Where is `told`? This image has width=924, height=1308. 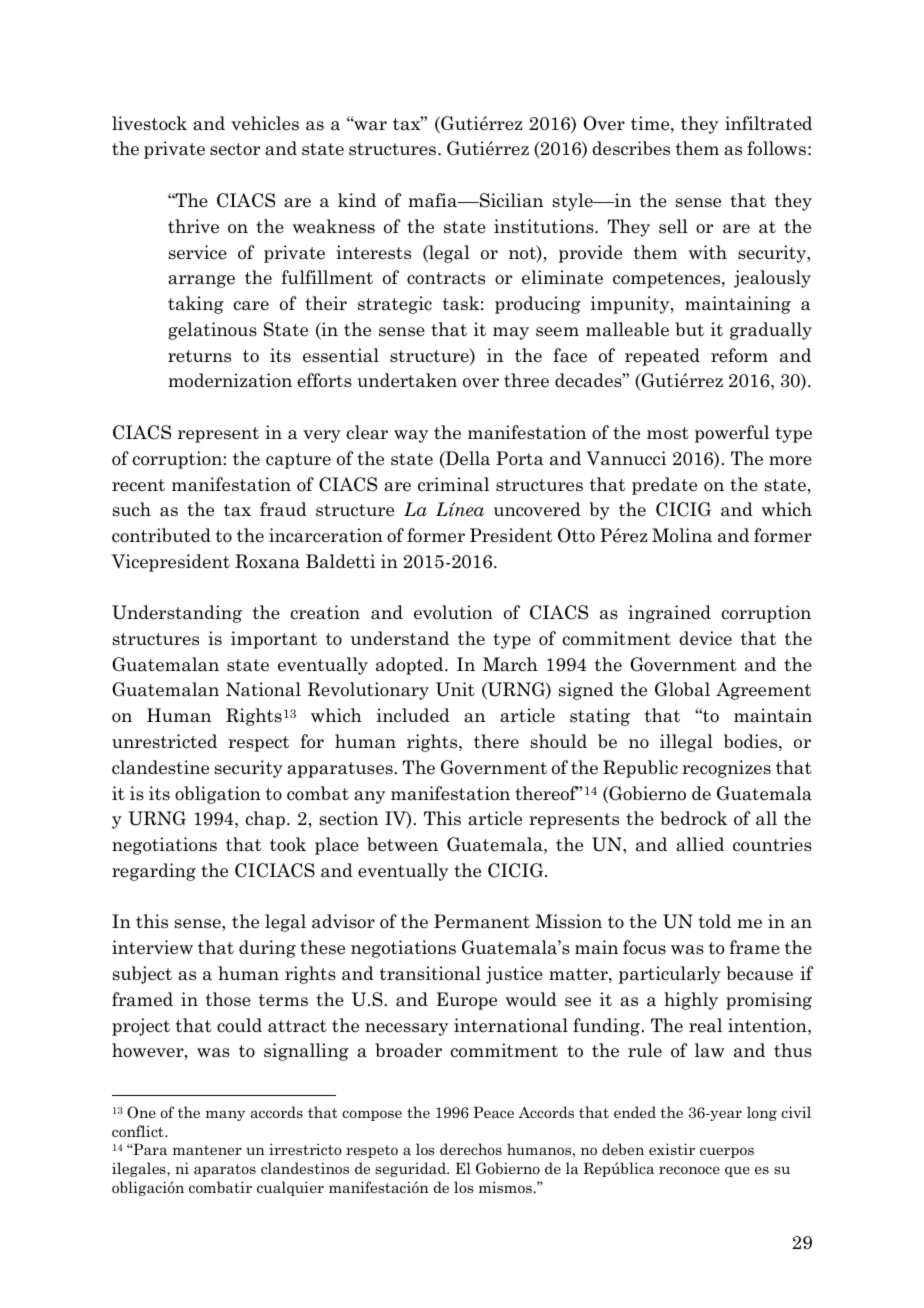
told is located at coordinates (715, 921).
